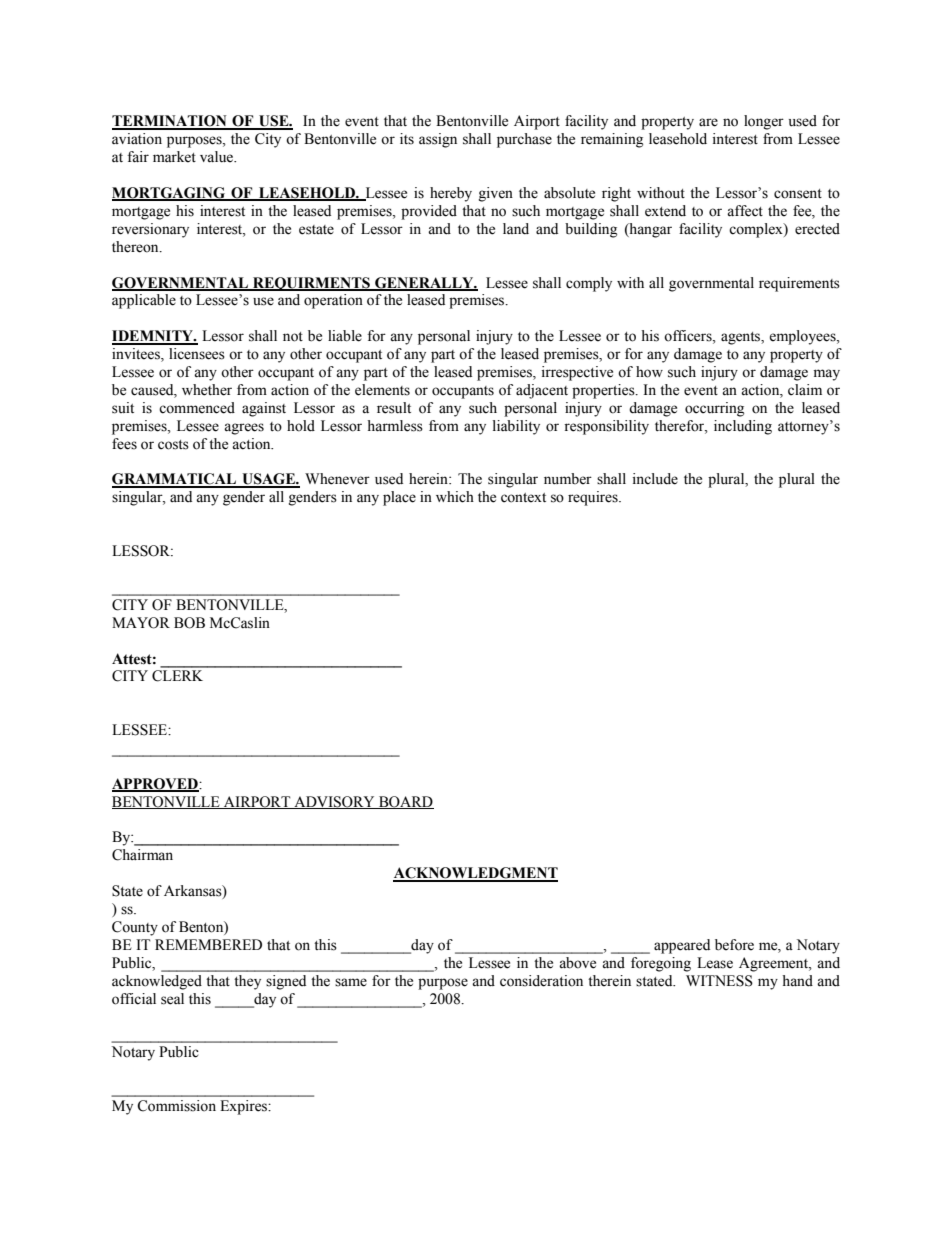  What do you see at coordinates (176, 1106) in the document?
I see `Commission` at bounding box center [176, 1106].
